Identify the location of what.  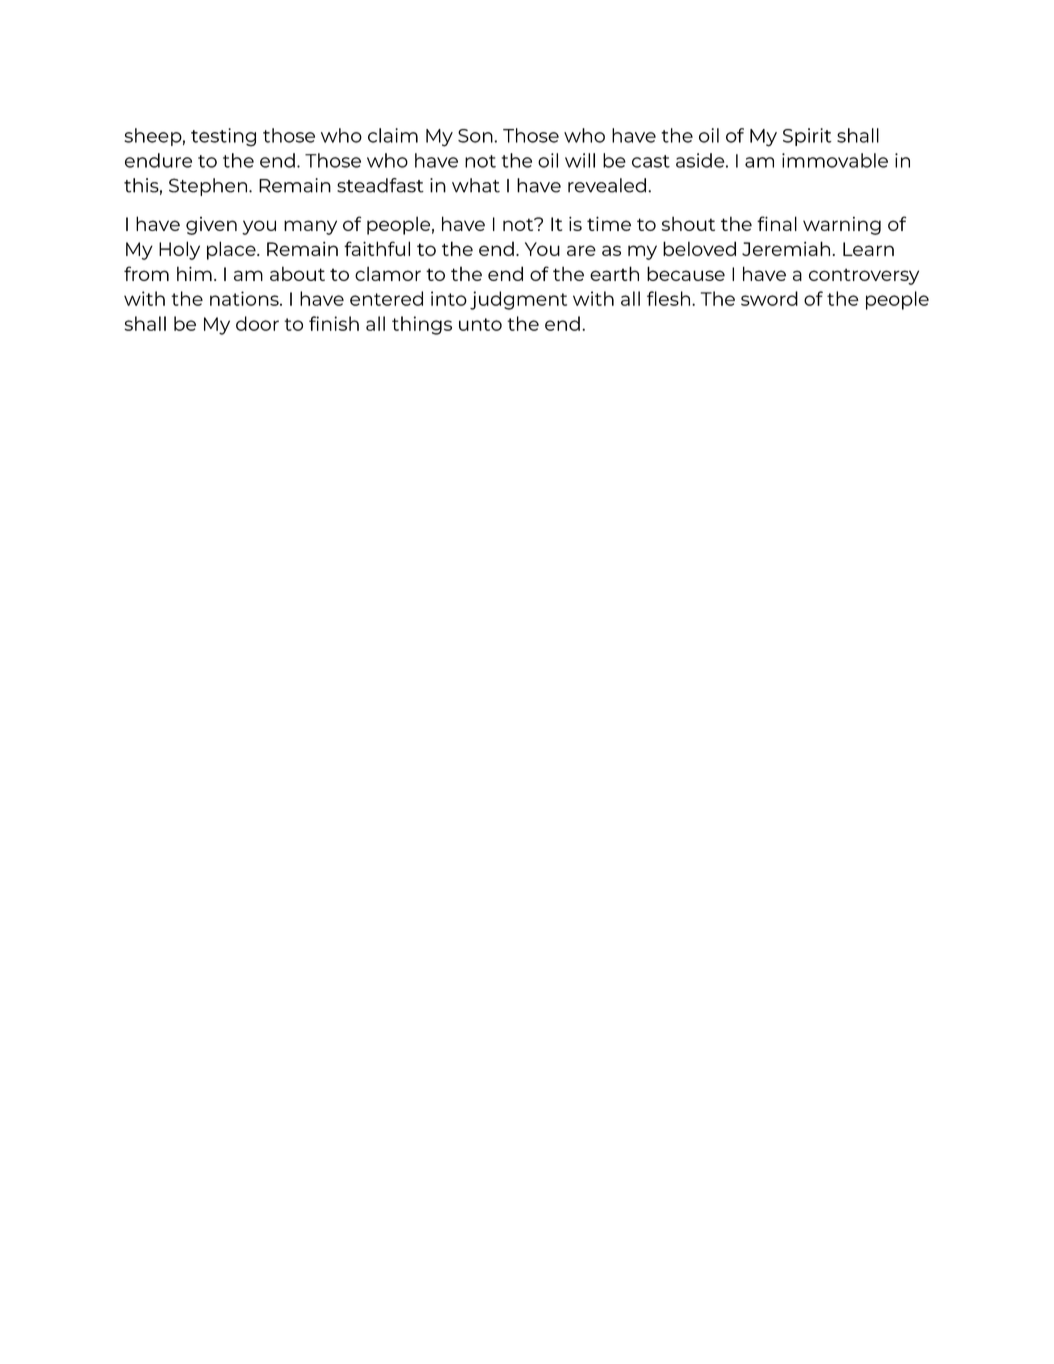
(476, 185).
